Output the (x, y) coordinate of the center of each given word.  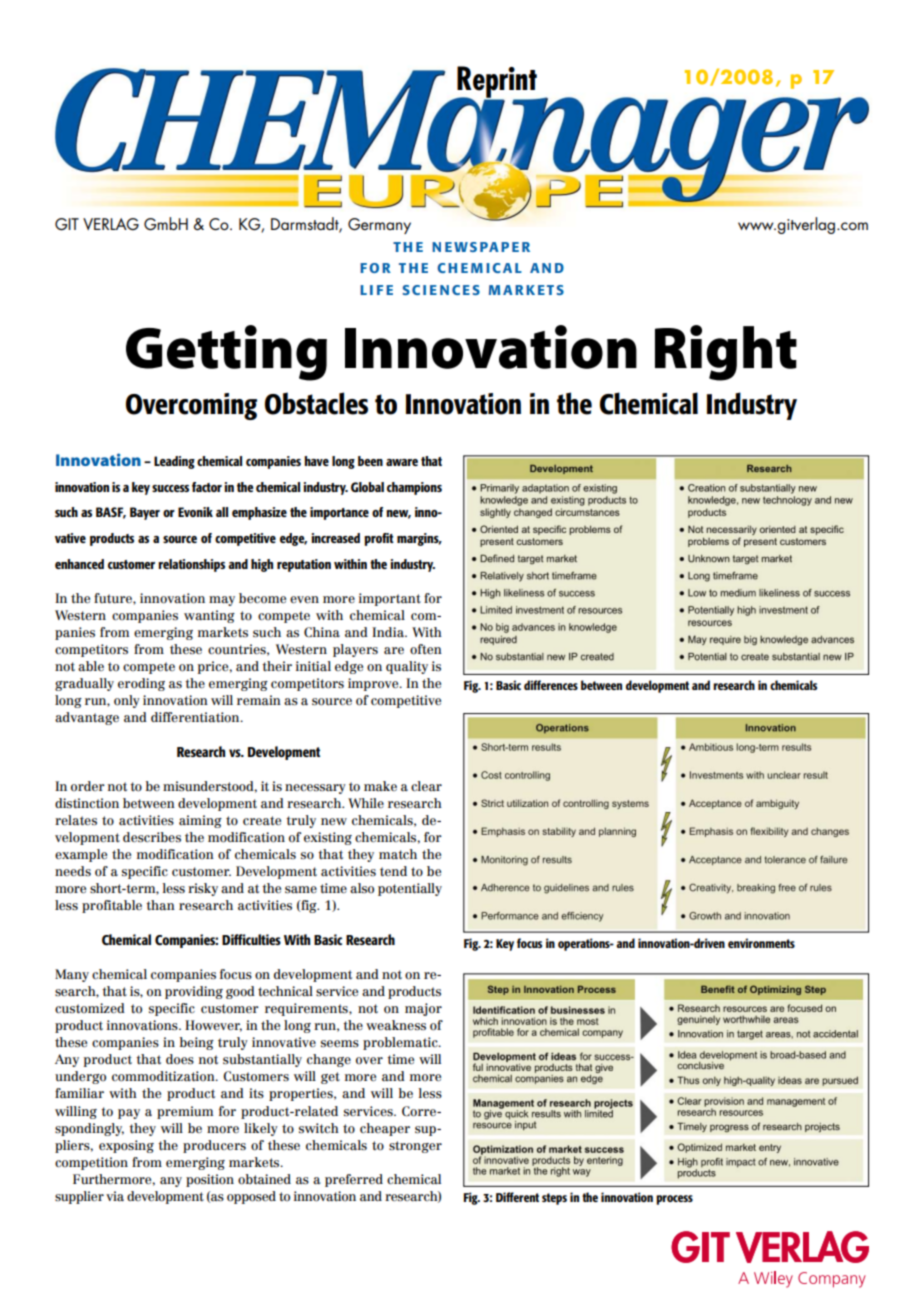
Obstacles (316, 403)
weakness (396, 1025)
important (390, 599)
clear (426, 786)
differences (551, 685)
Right (726, 353)
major (423, 1009)
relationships (191, 565)
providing (194, 992)
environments (761, 943)
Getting (226, 353)
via (115, 1196)
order (88, 786)
